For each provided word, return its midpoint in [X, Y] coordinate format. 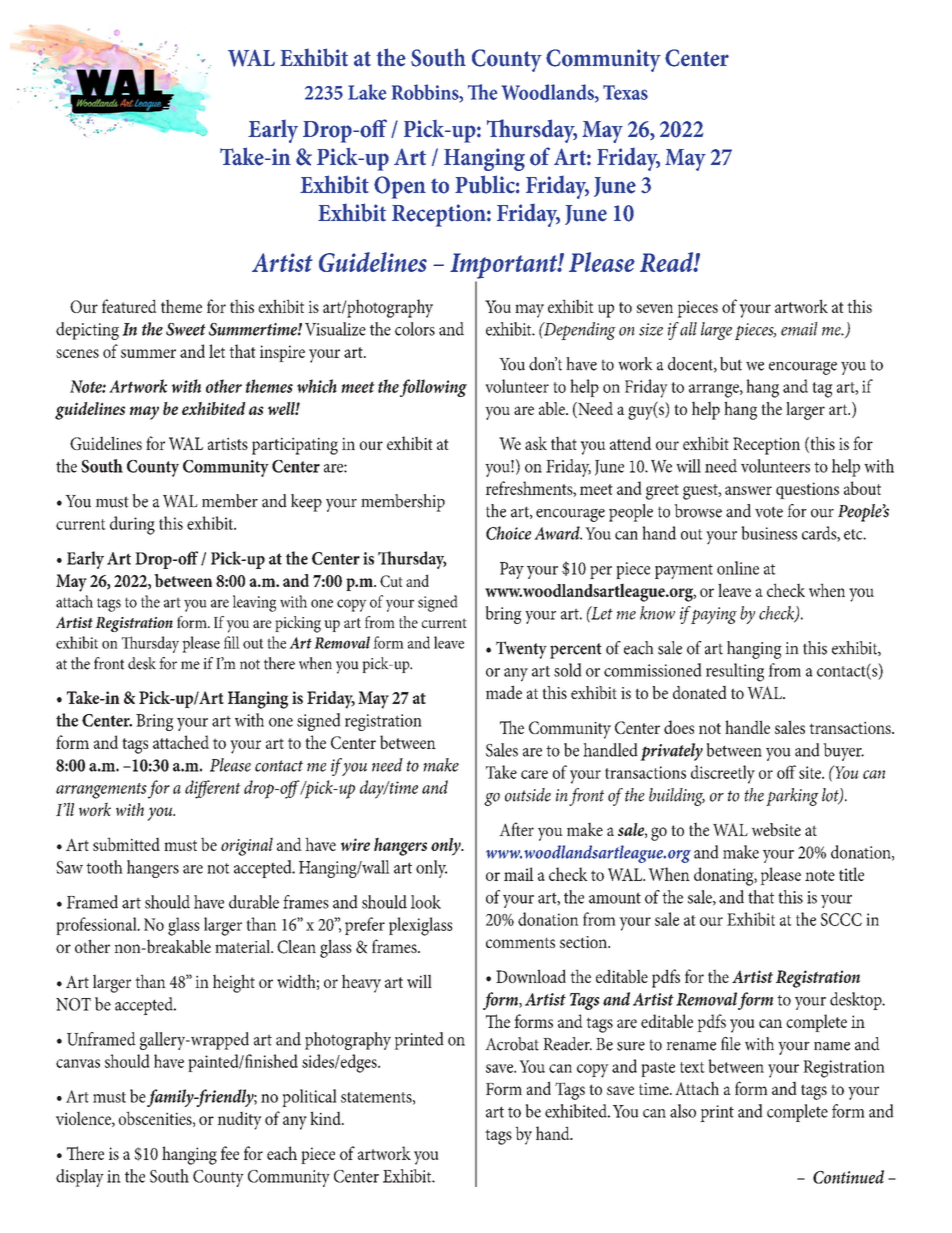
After [516, 829]
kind [326, 1118]
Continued [848, 1177]
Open [400, 187]
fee [230, 1153]
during [132, 525]
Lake [367, 92]
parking [792, 797]
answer [748, 490]
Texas [625, 92]
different [213, 789]
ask [536, 443]
